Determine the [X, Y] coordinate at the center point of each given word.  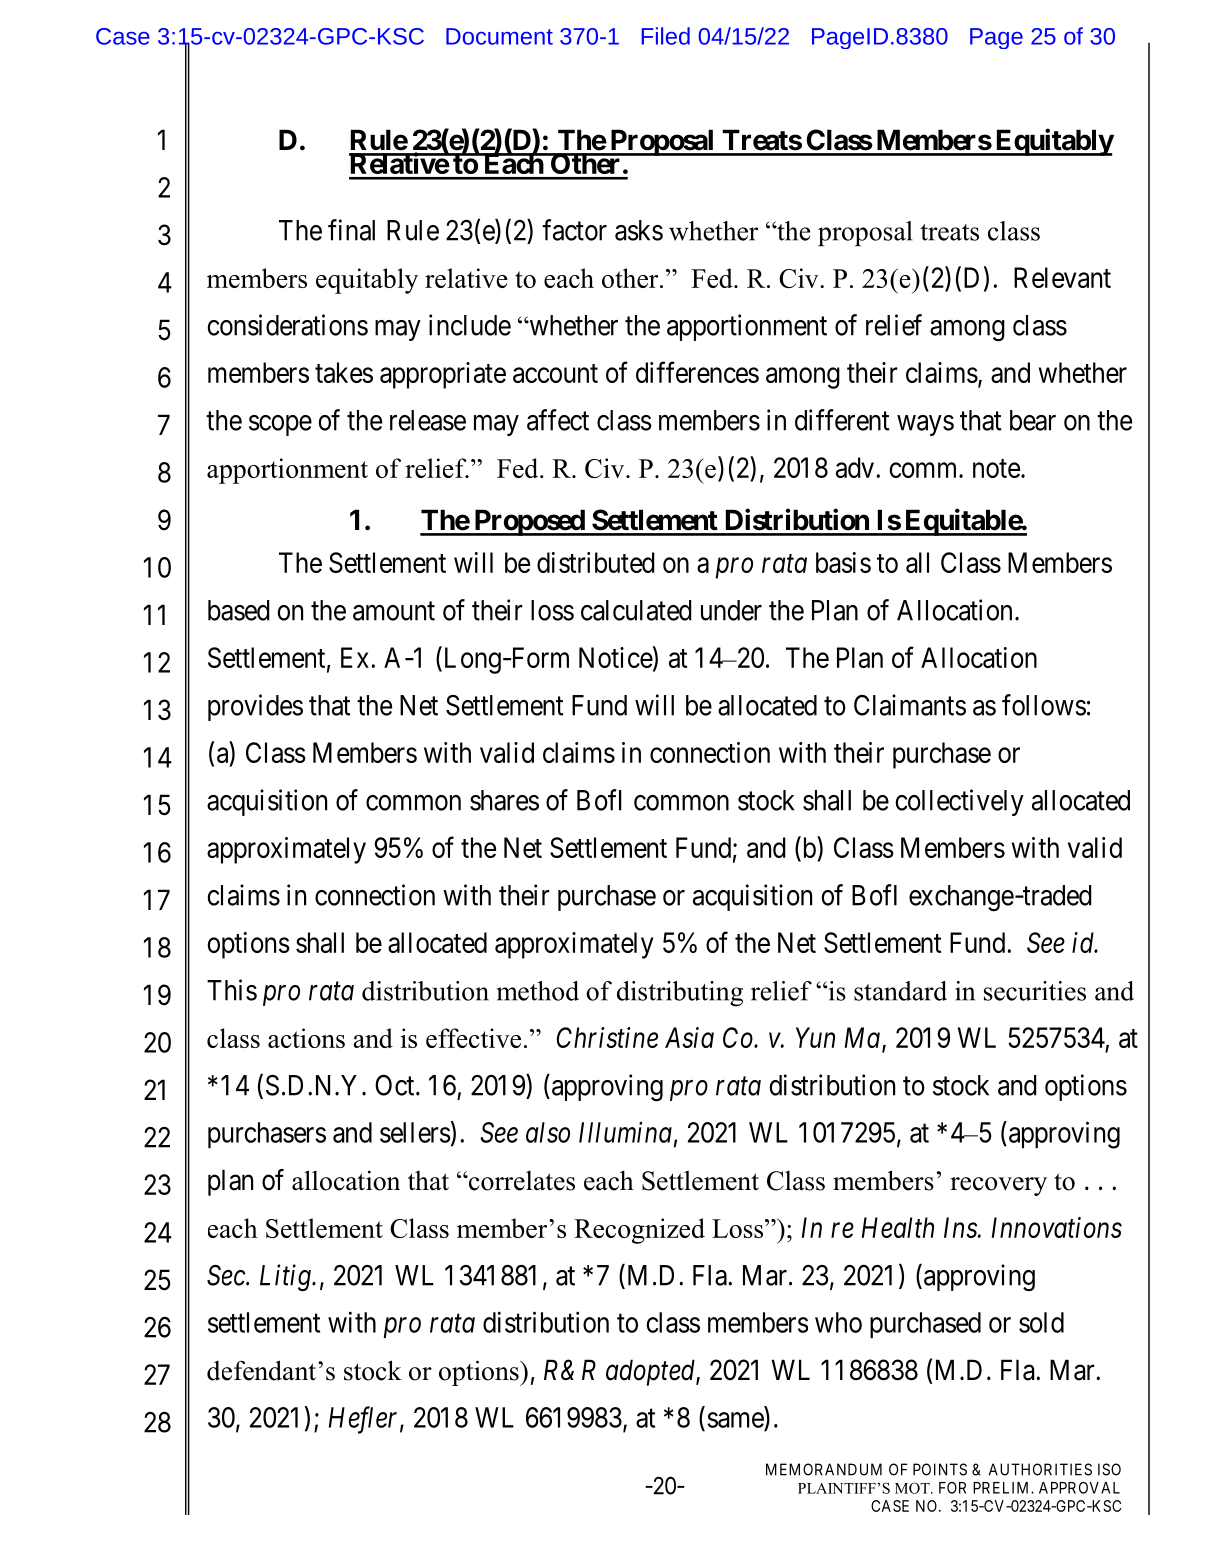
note [996, 468]
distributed [596, 562]
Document [499, 36]
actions [306, 1038]
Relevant [1062, 277]
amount [394, 611]
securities [1035, 991]
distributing [680, 994]
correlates [521, 1181]
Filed [665, 36]
